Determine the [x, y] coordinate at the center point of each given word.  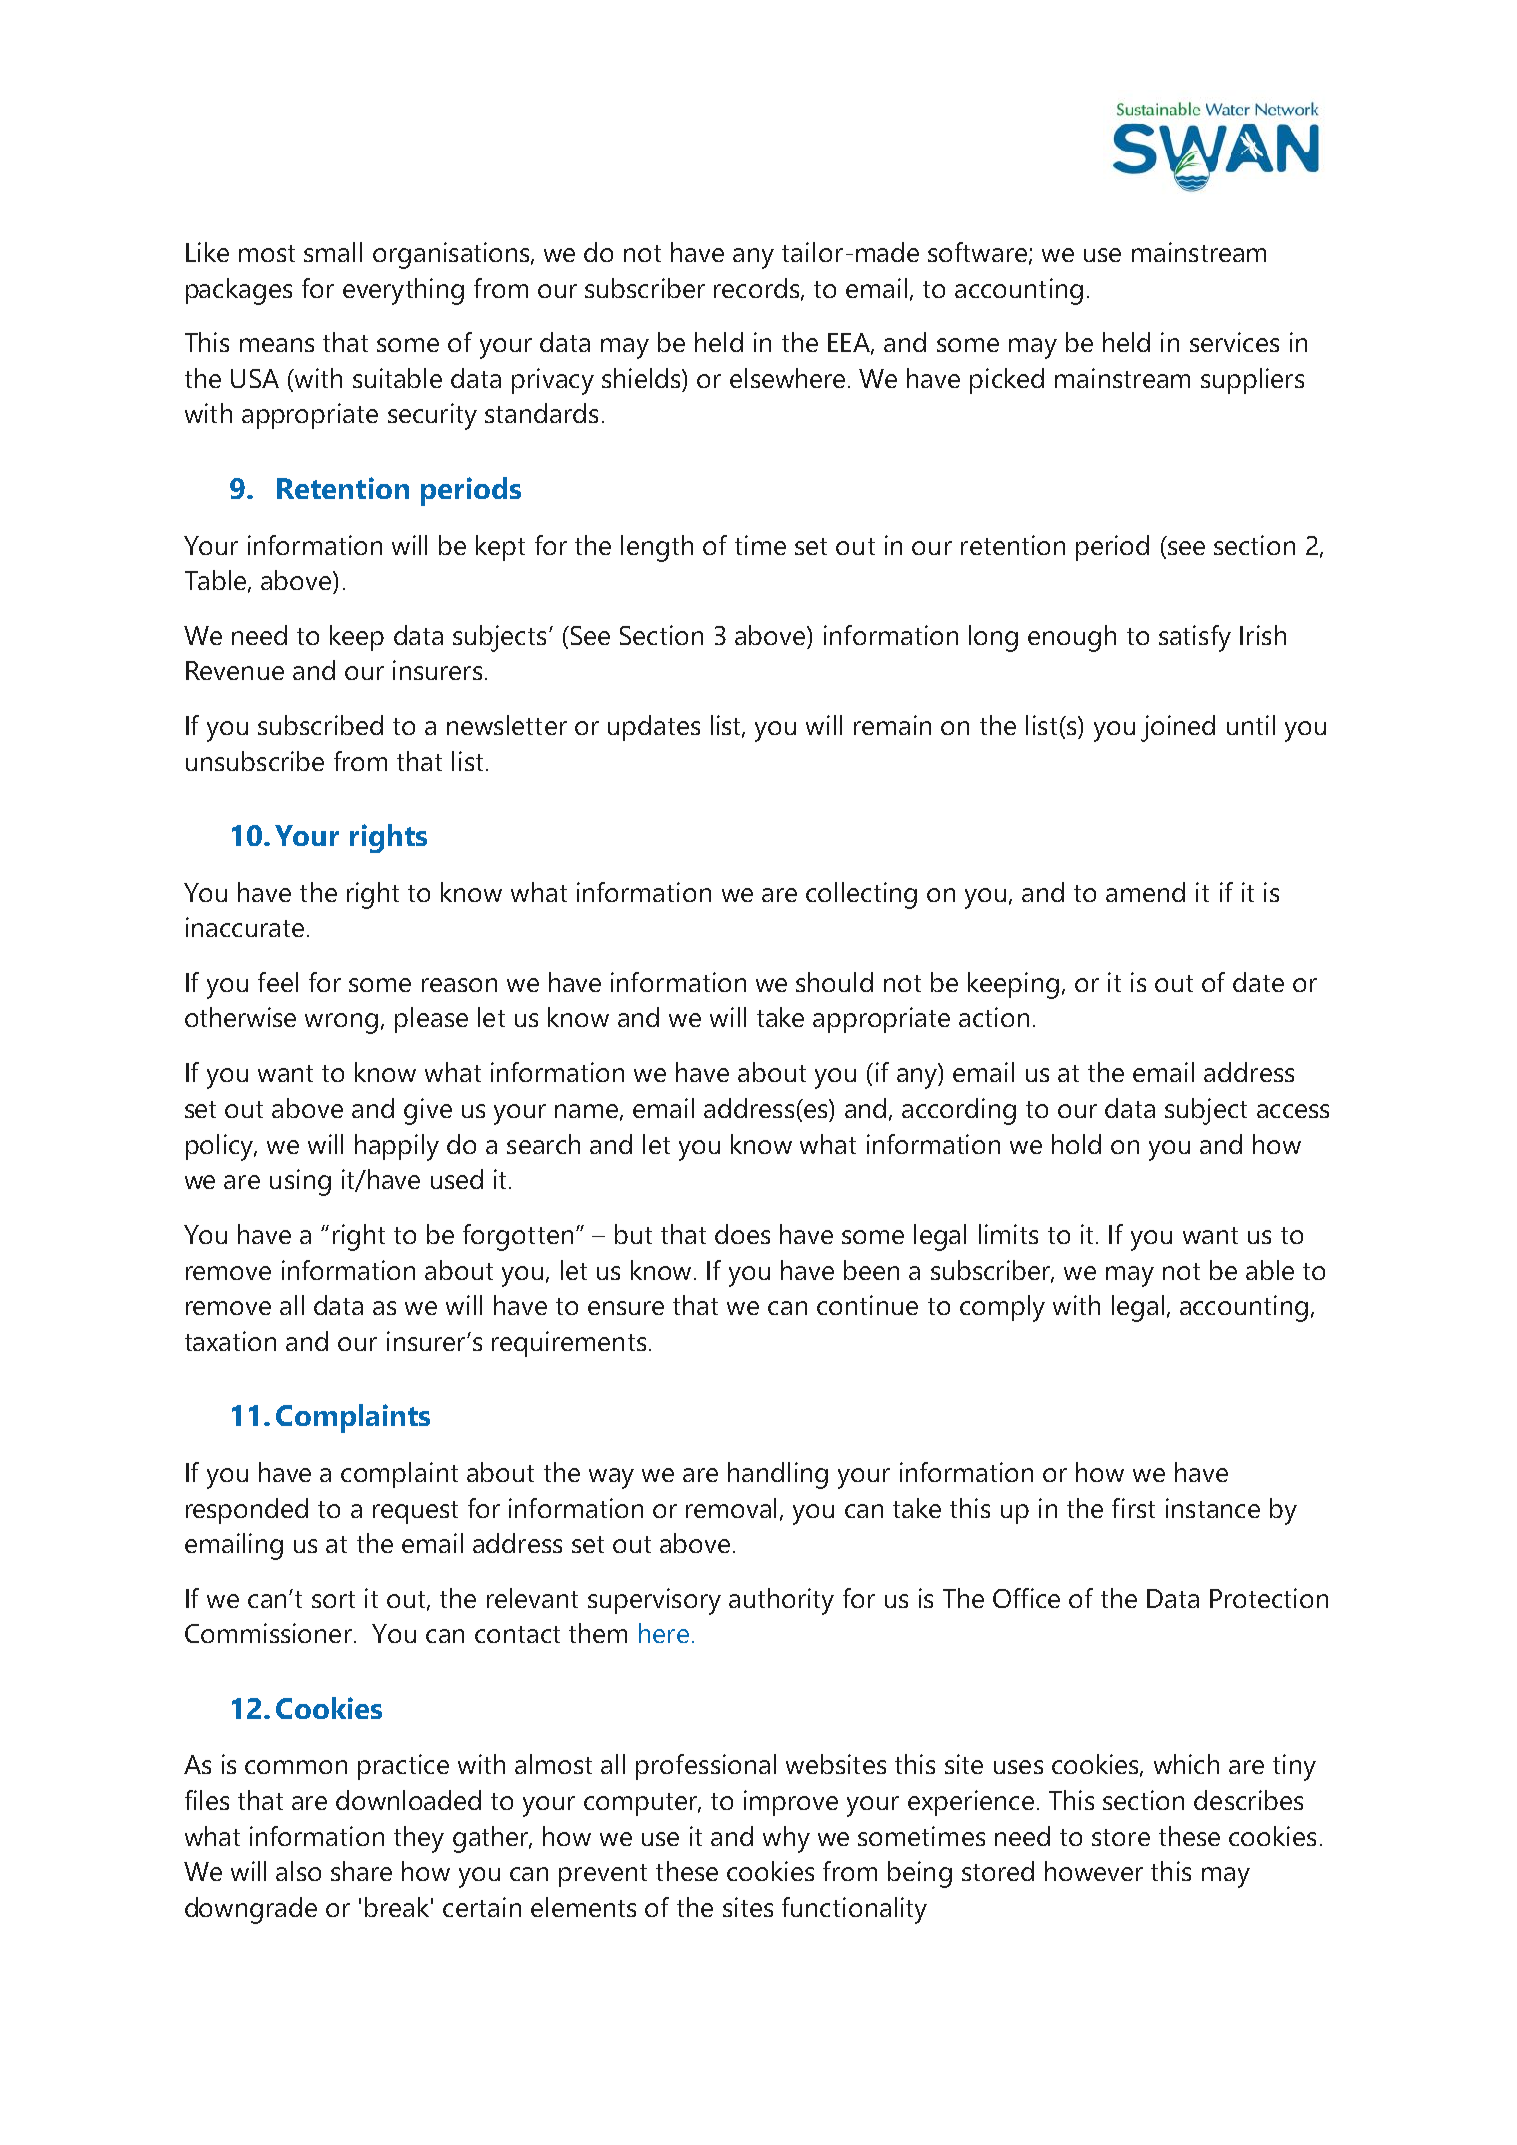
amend [1145, 892]
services [1234, 342]
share [361, 1871]
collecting [861, 895]
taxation [230, 1341]
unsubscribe [255, 761]
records [756, 288]
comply [1002, 1308]
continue [867, 1305]
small [333, 252]
